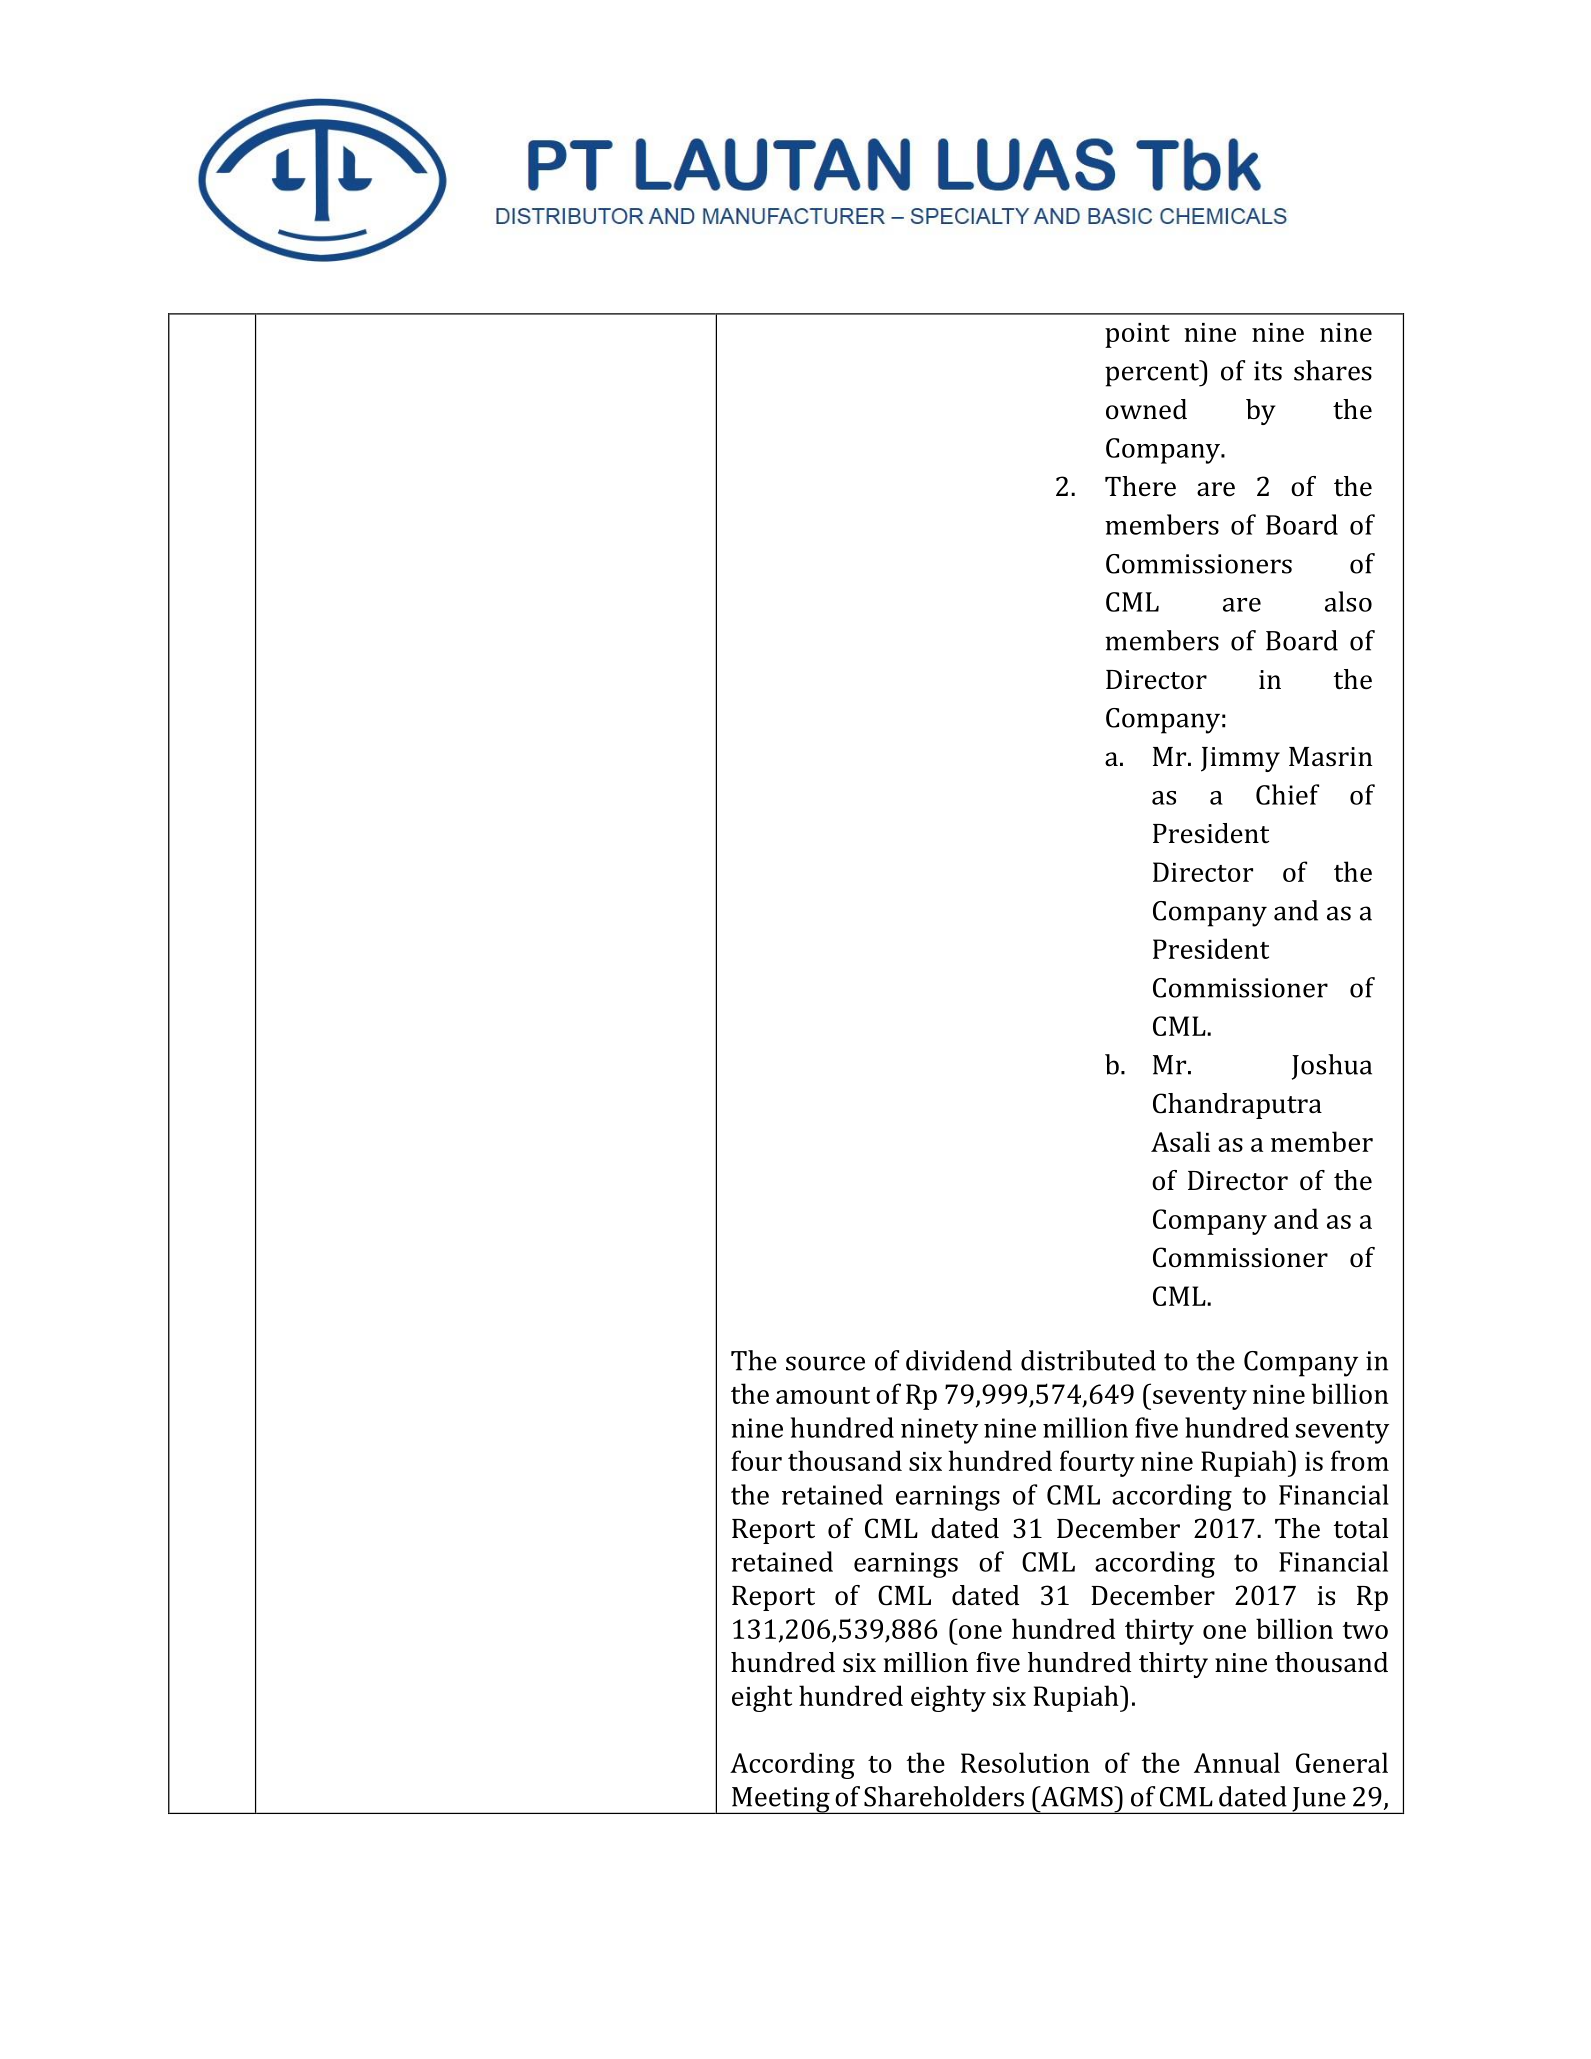 The height and width of the image is (2059, 1591). I want to click on Meeting, so click(781, 1800).
